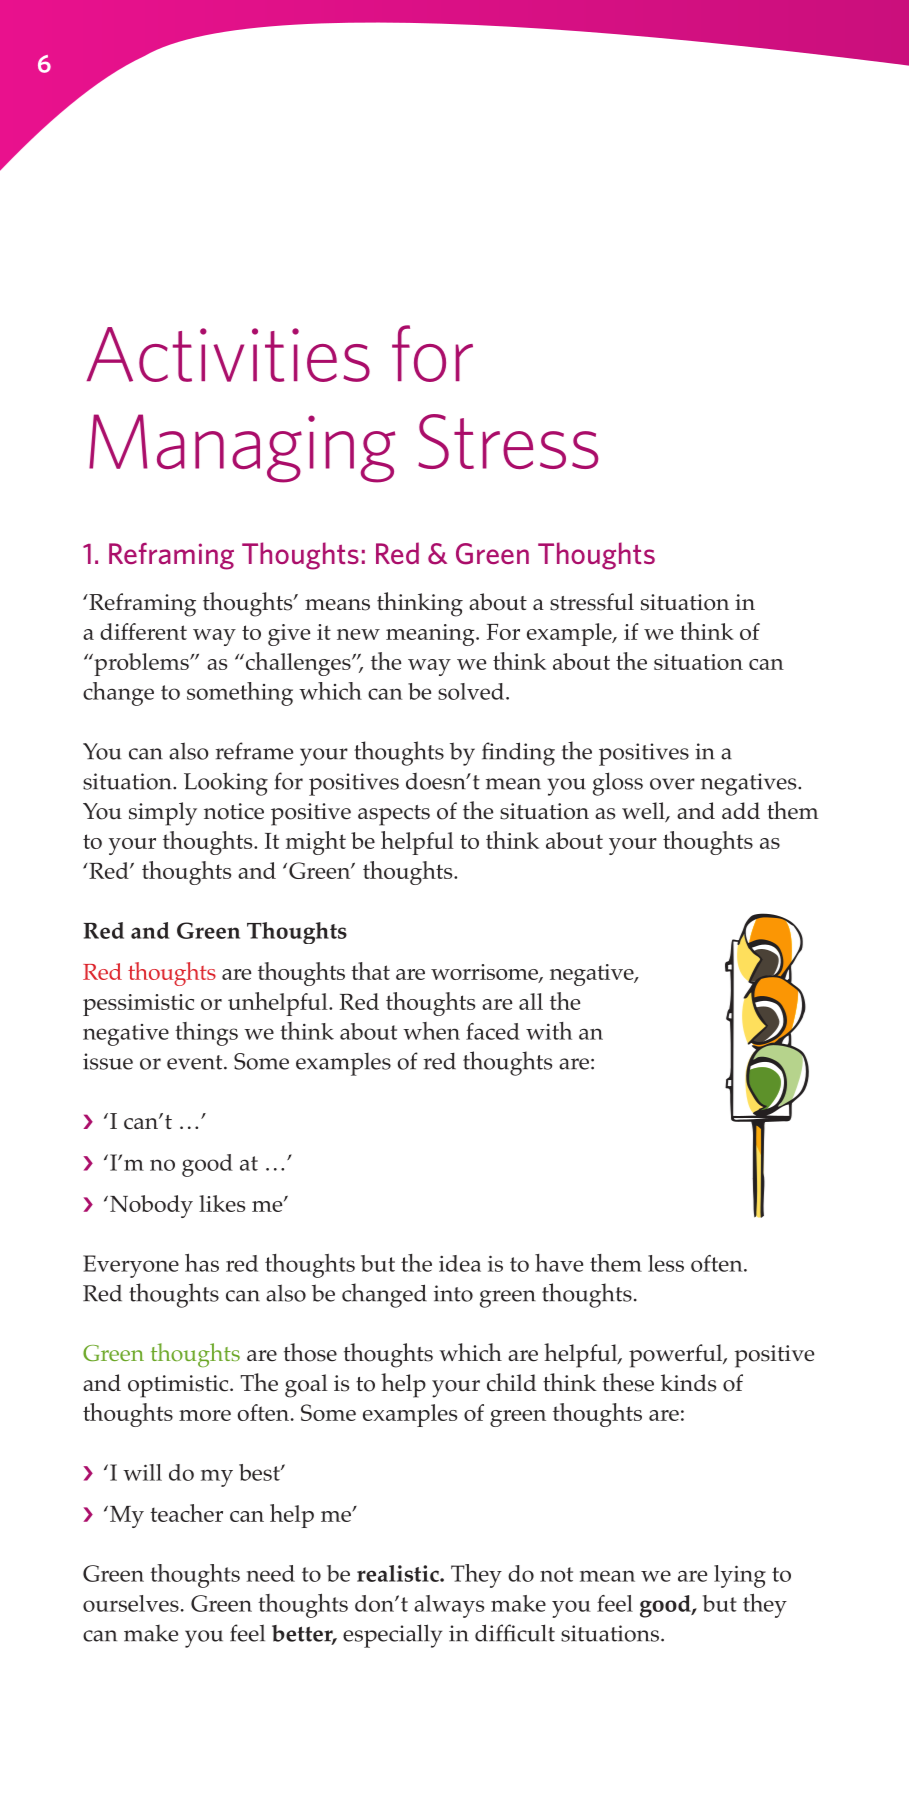 Image resolution: width=909 pixels, height=1819 pixels. Describe the element at coordinates (242, 448) in the document. I see `Managing` at that location.
